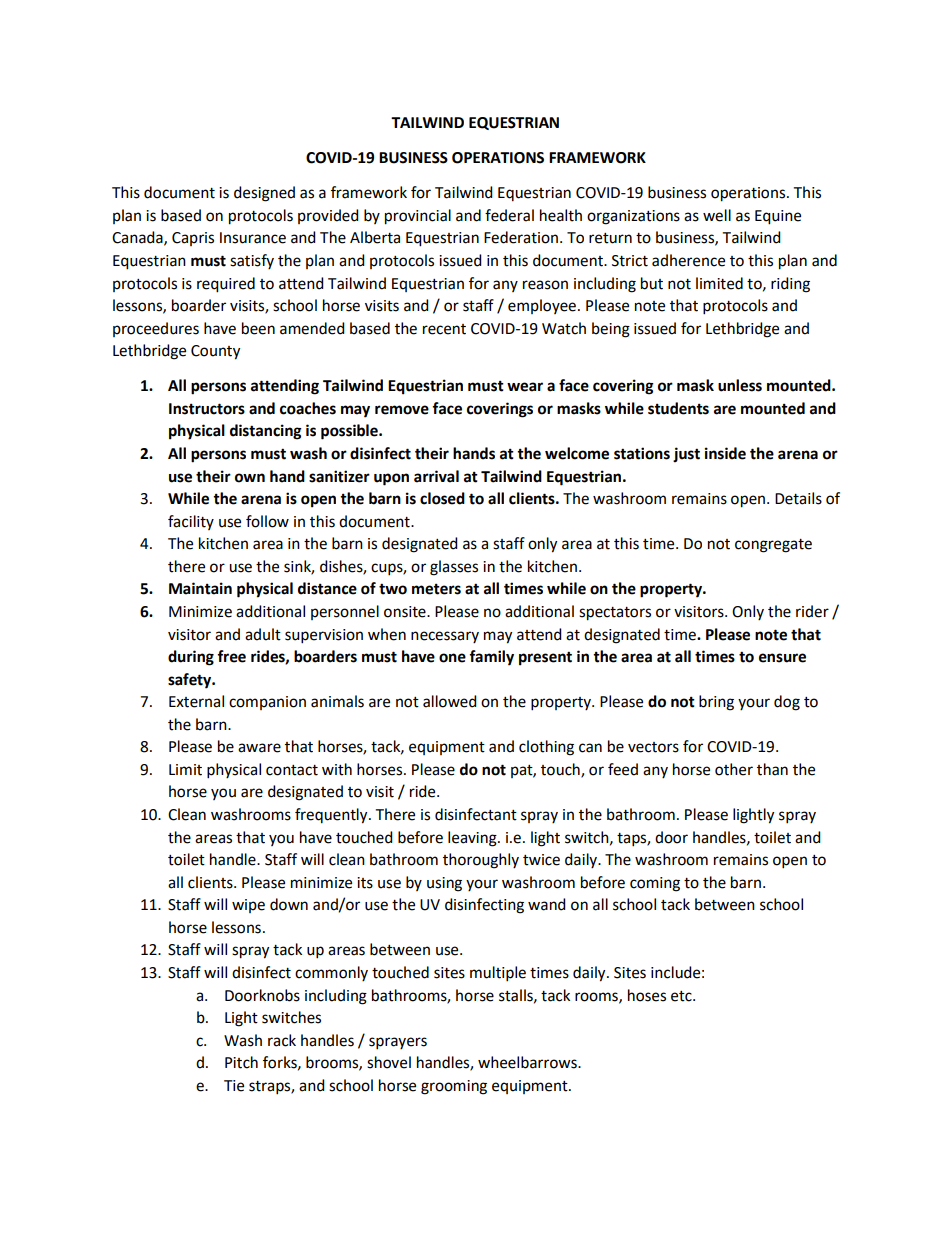  What do you see at coordinates (241, 1062) in the screenshot?
I see `Pitch` at bounding box center [241, 1062].
